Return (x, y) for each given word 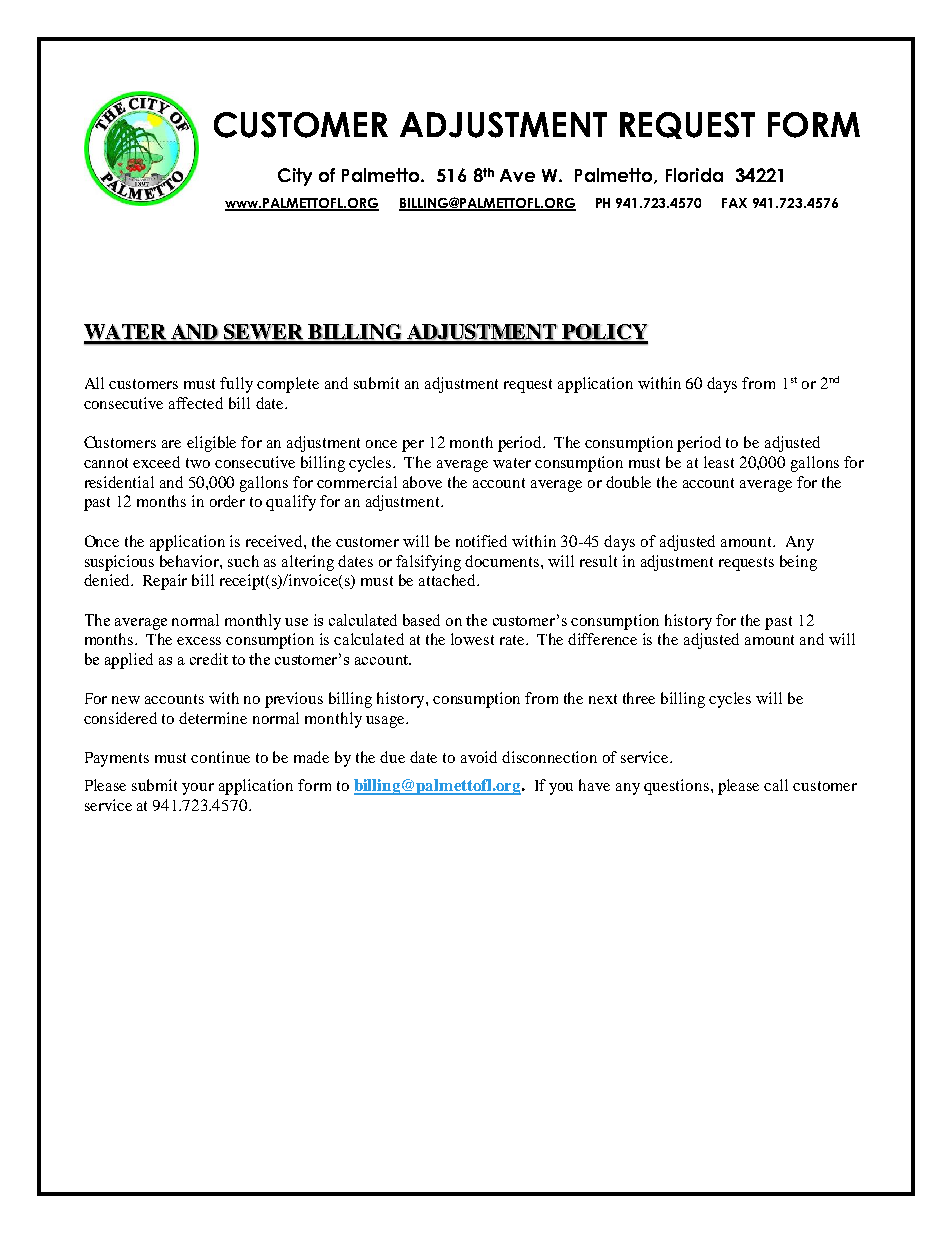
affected (196, 403)
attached (449, 580)
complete (288, 385)
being (798, 563)
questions (676, 787)
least (719, 462)
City (295, 177)
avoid (479, 757)
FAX (734, 203)
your (198, 789)
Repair (165, 582)
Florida (694, 175)
